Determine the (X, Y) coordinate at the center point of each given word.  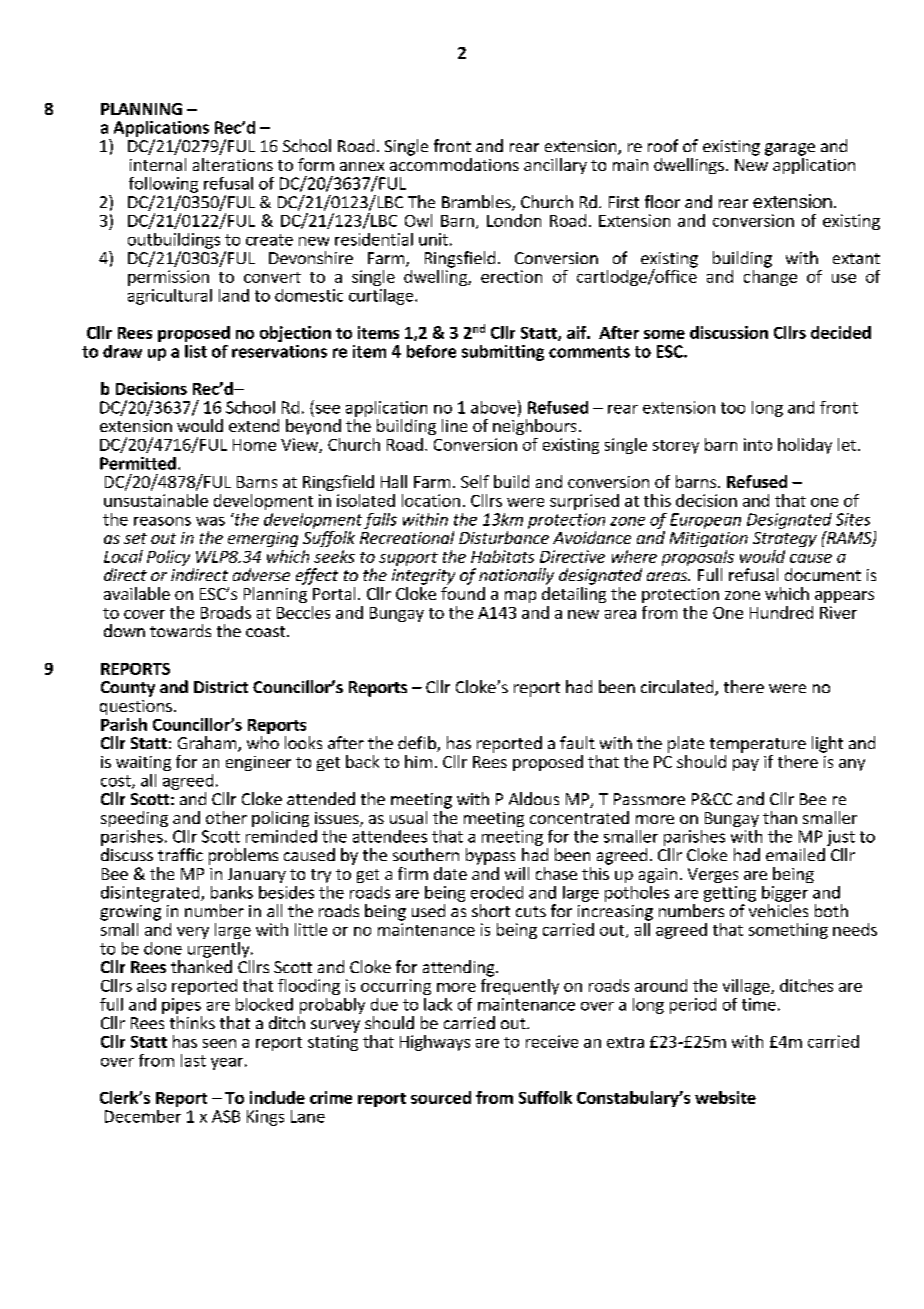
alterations (233, 164)
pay (746, 765)
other (226, 817)
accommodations (454, 164)
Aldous (534, 798)
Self (475, 481)
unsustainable (156, 500)
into (758, 444)
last (193, 1060)
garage (790, 149)
